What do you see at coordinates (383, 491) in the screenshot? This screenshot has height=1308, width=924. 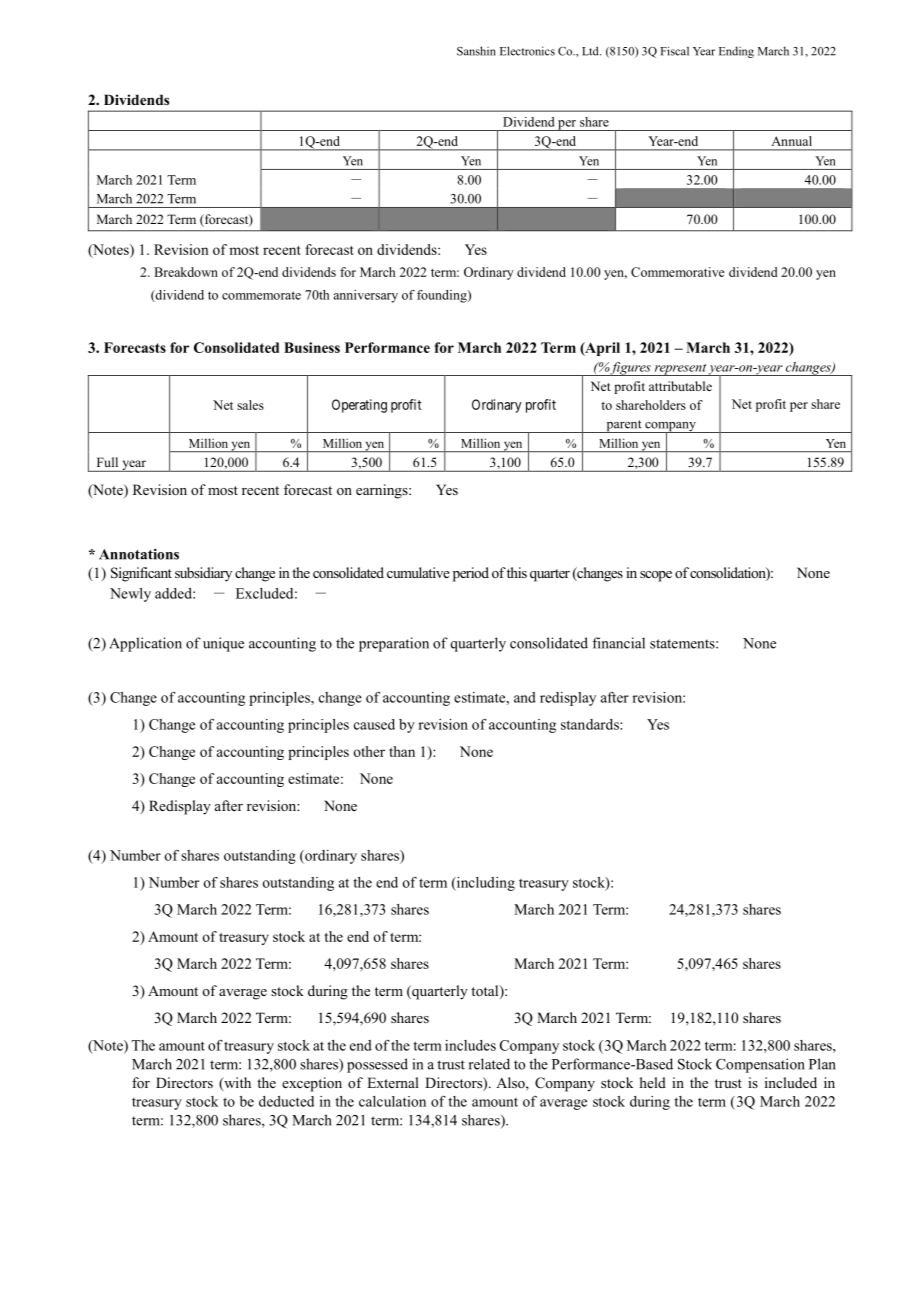 I see `earnings` at bounding box center [383, 491].
